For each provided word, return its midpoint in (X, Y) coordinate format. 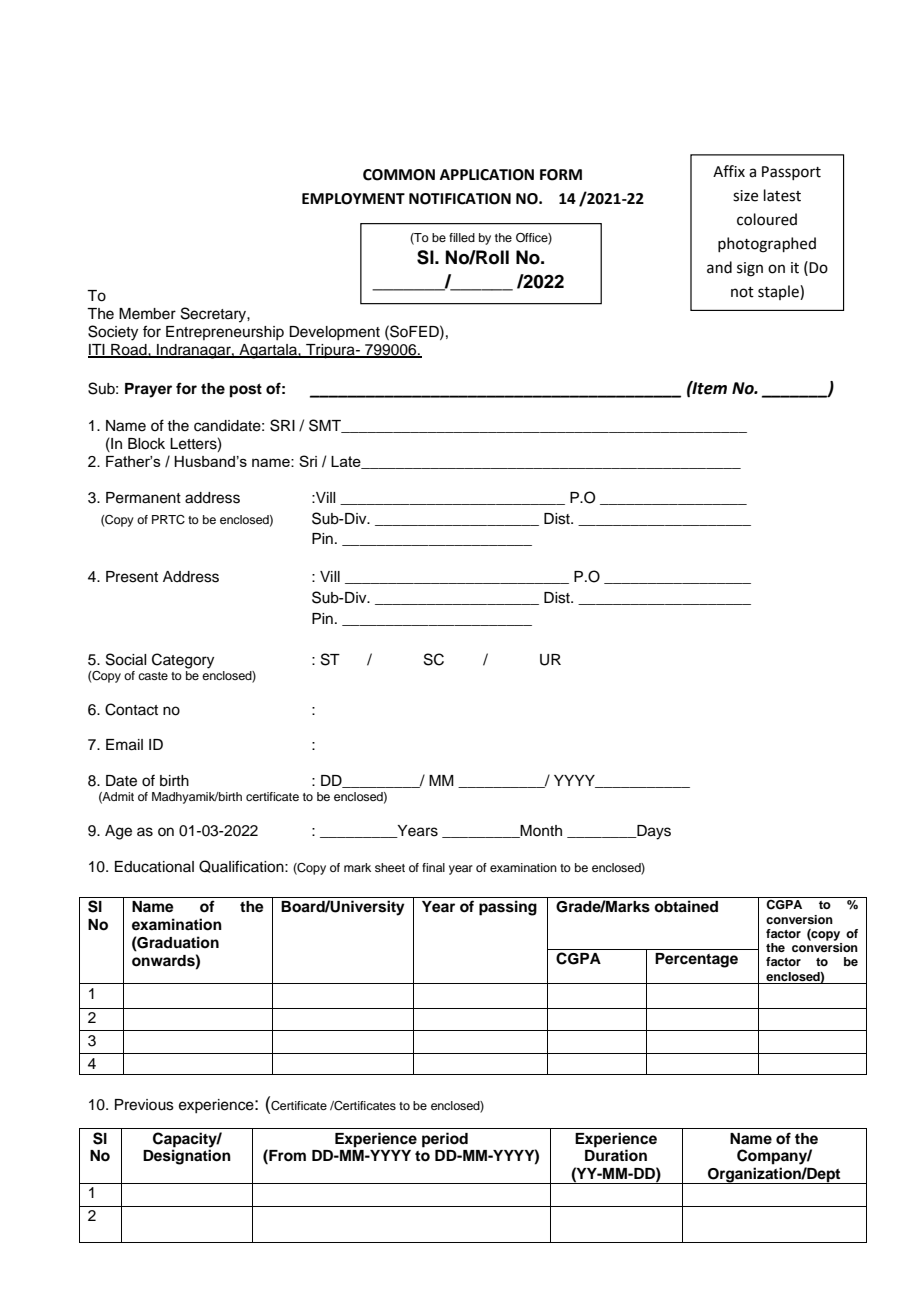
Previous (144, 1105)
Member (147, 314)
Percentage (696, 960)
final (433, 867)
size (745, 196)
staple (779, 292)
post (246, 391)
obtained (686, 906)
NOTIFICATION (460, 199)
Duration (616, 1155)
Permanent (143, 498)
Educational (154, 867)
